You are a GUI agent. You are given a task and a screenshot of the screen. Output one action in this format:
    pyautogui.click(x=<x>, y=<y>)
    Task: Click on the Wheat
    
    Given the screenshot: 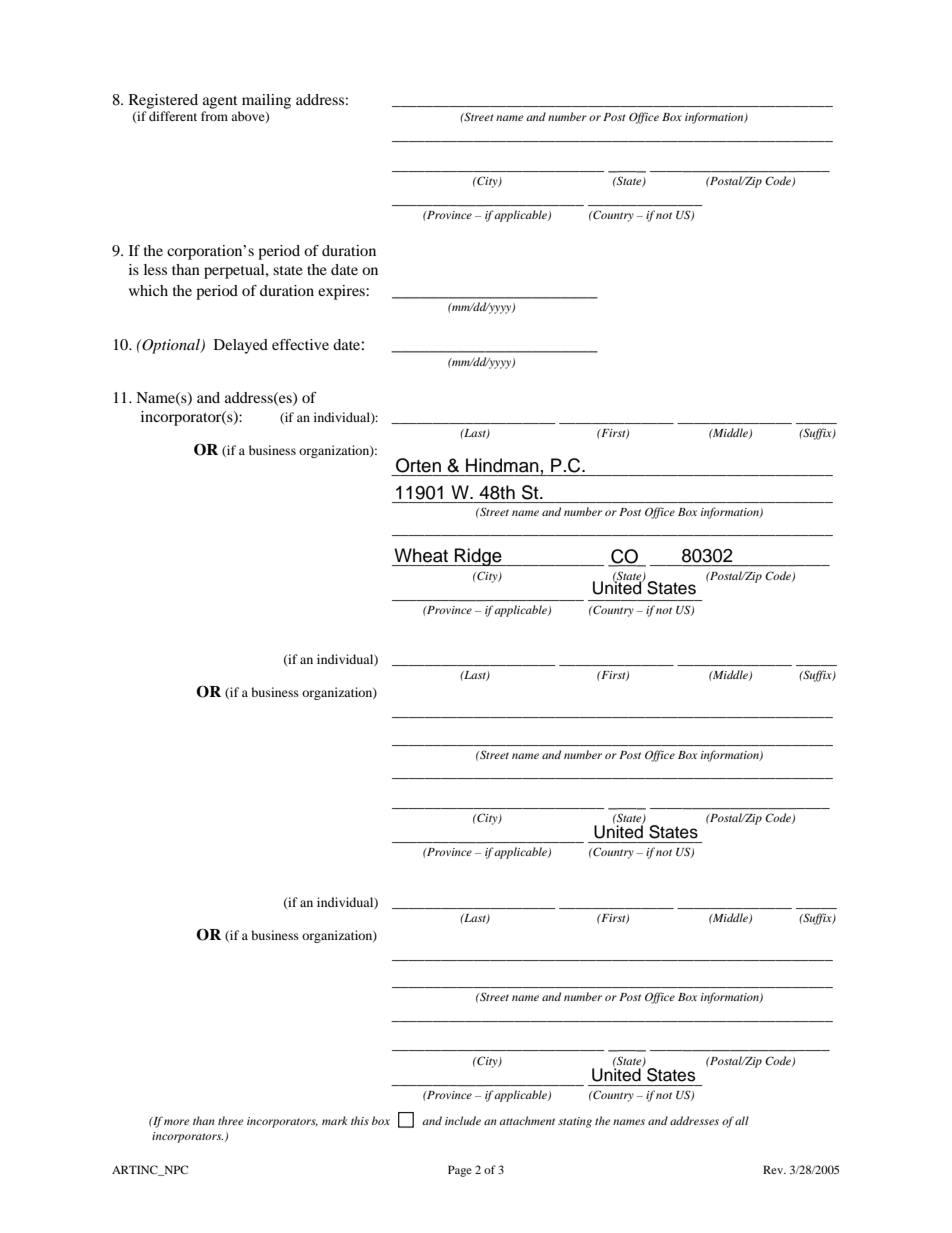 What is the action you would take?
    pyautogui.click(x=421, y=555)
